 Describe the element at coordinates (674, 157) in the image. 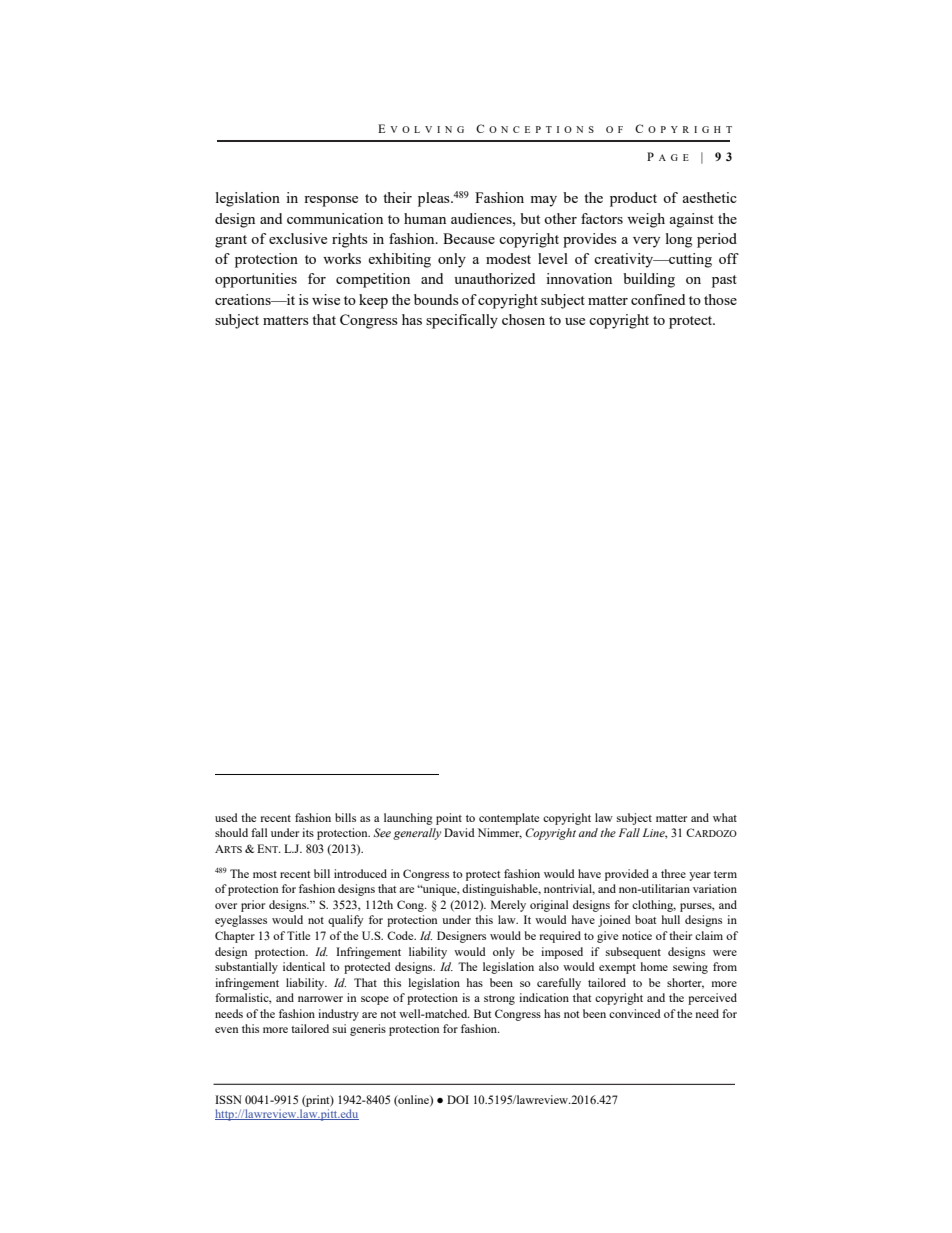

I see `AGE` at that location.
